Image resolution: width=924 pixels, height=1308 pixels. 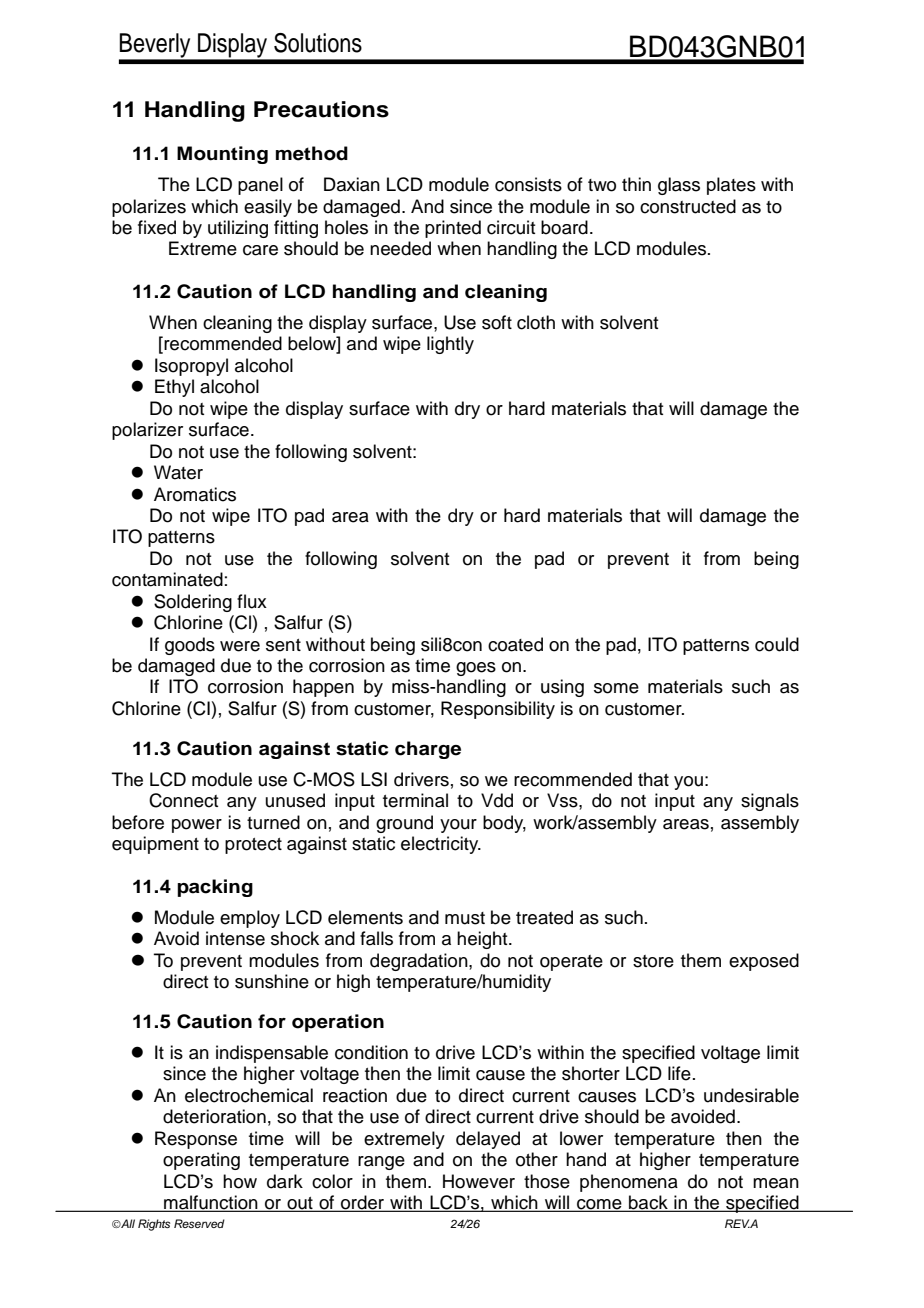 I want to click on glass, so click(x=679, y=186).
